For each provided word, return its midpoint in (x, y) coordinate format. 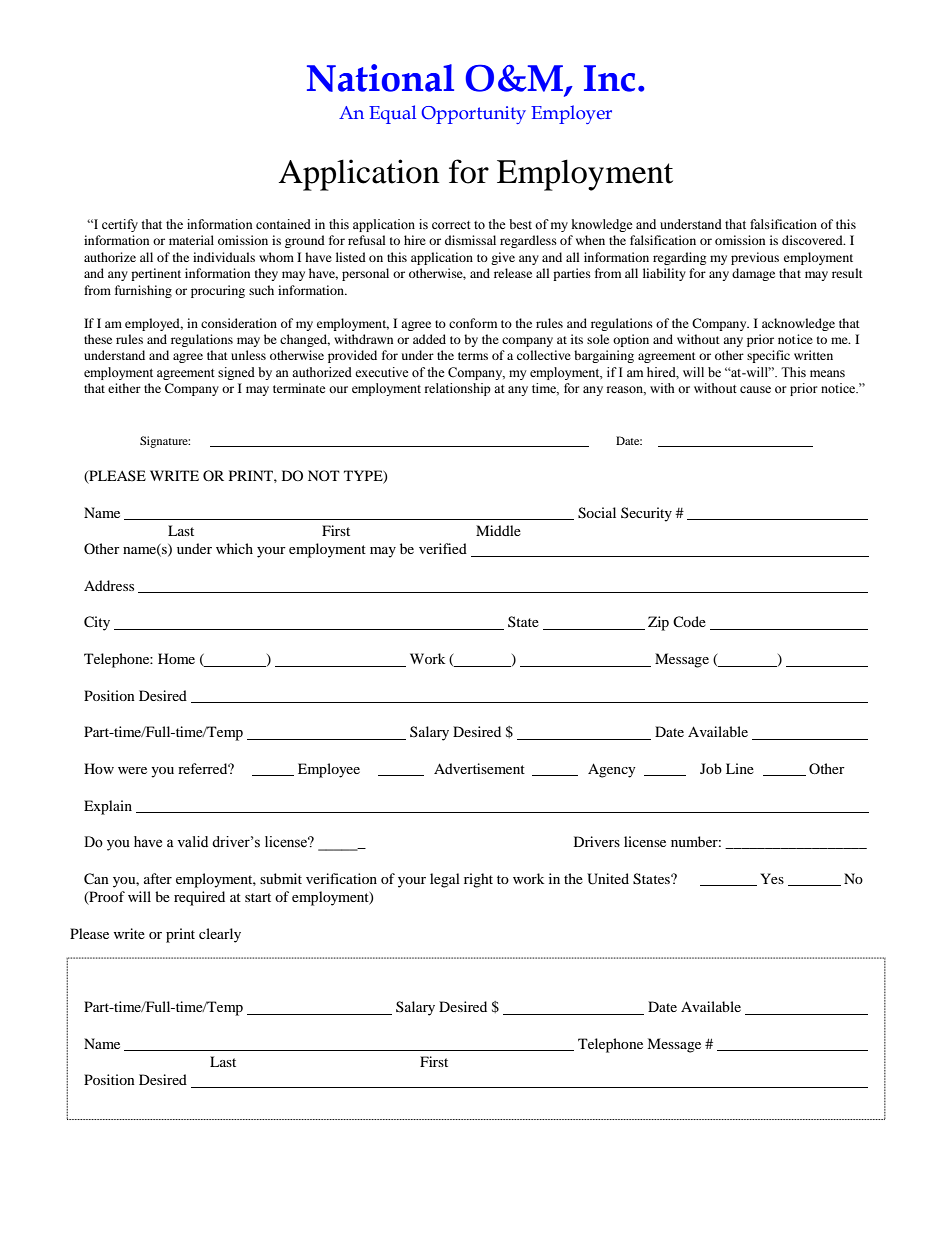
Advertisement (479, 768)
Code (689, 621)
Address (109, 585)
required (199, 898)
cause (755, 390)
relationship (458, 389)
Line (740, 768)
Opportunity (473, 115)
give (503, 258)
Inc (609, 78)
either (124, 388)
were (132, 770)
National (380, 78)
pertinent (156, 274)
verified (443, 548)
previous (755, 258)
